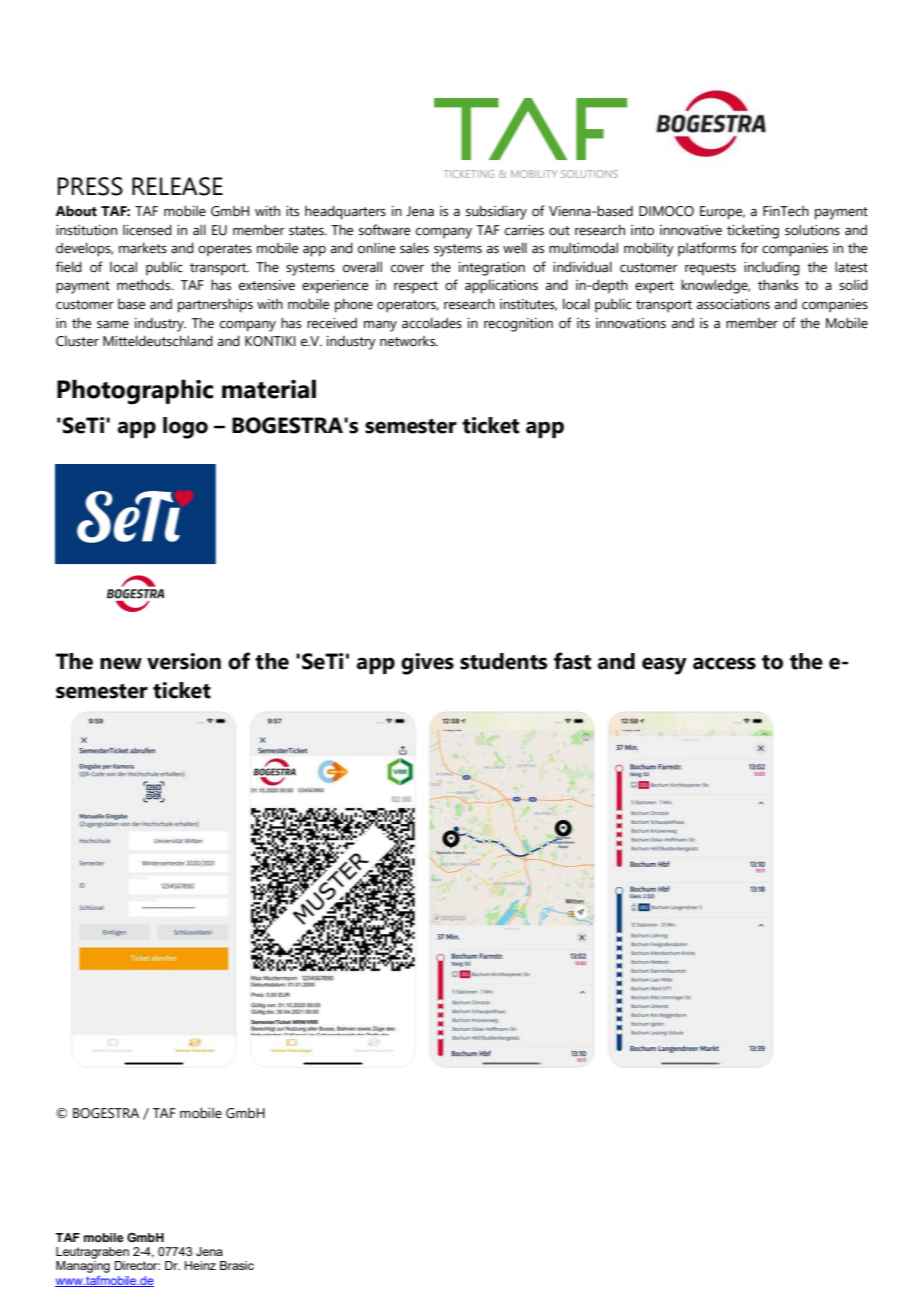 This screenshot has height=1308, width=924. What do you see at coordinates (83, 1267) in the screenshot?
I see `Managing` at bounding box center [83, 1267].
